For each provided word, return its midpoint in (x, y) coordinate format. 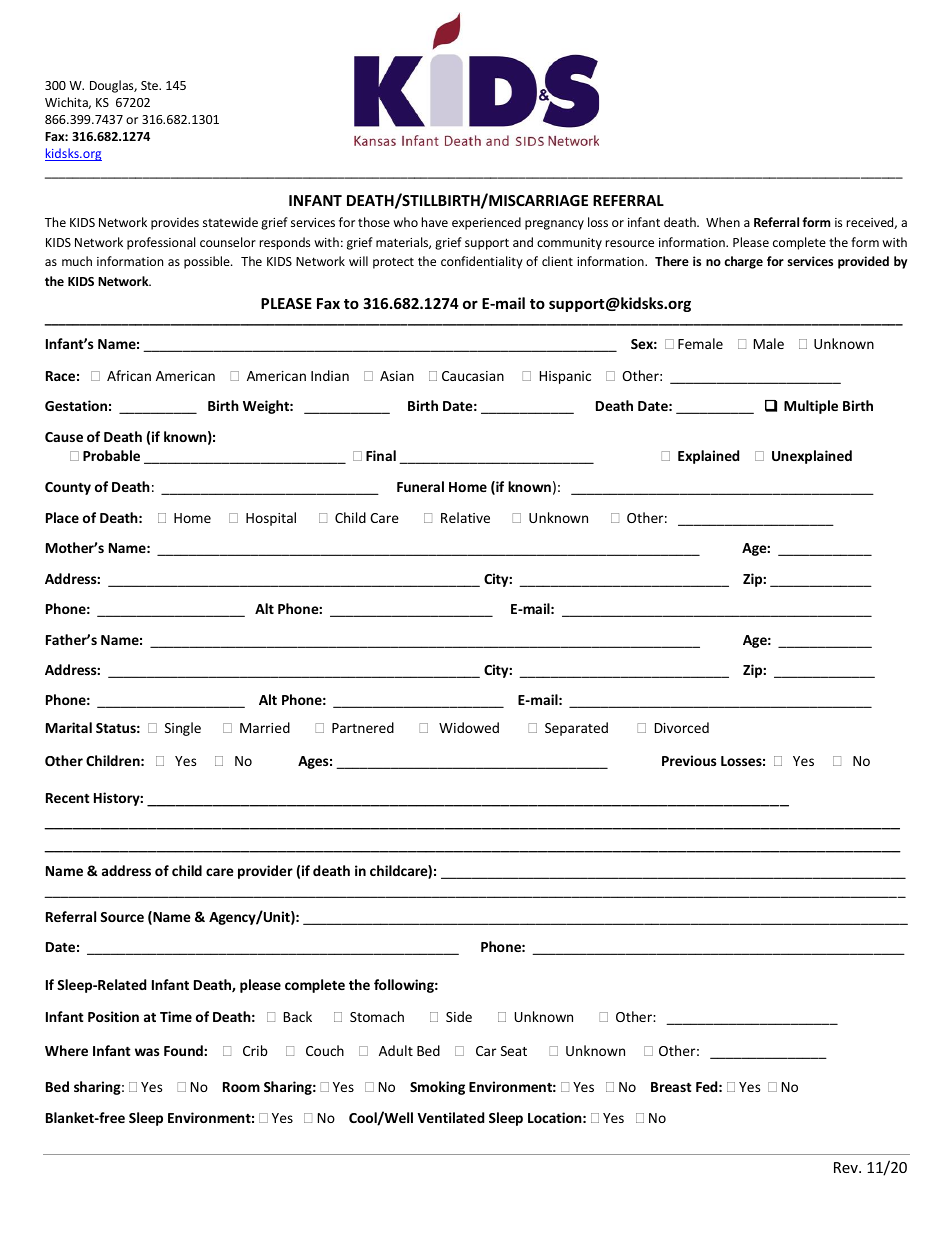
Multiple (811, 407)
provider (265, 872)
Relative (465, 517)
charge (743, 262)
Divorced (682, 727)
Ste (150, 85)
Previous (689, 760)
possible (208, 262)
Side (459, 1016)
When (723, 222)
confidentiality (482, 262)
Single (183, 729)
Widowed (469, 727)
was (147, 1052)
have (435, 222)
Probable (111, 455)
